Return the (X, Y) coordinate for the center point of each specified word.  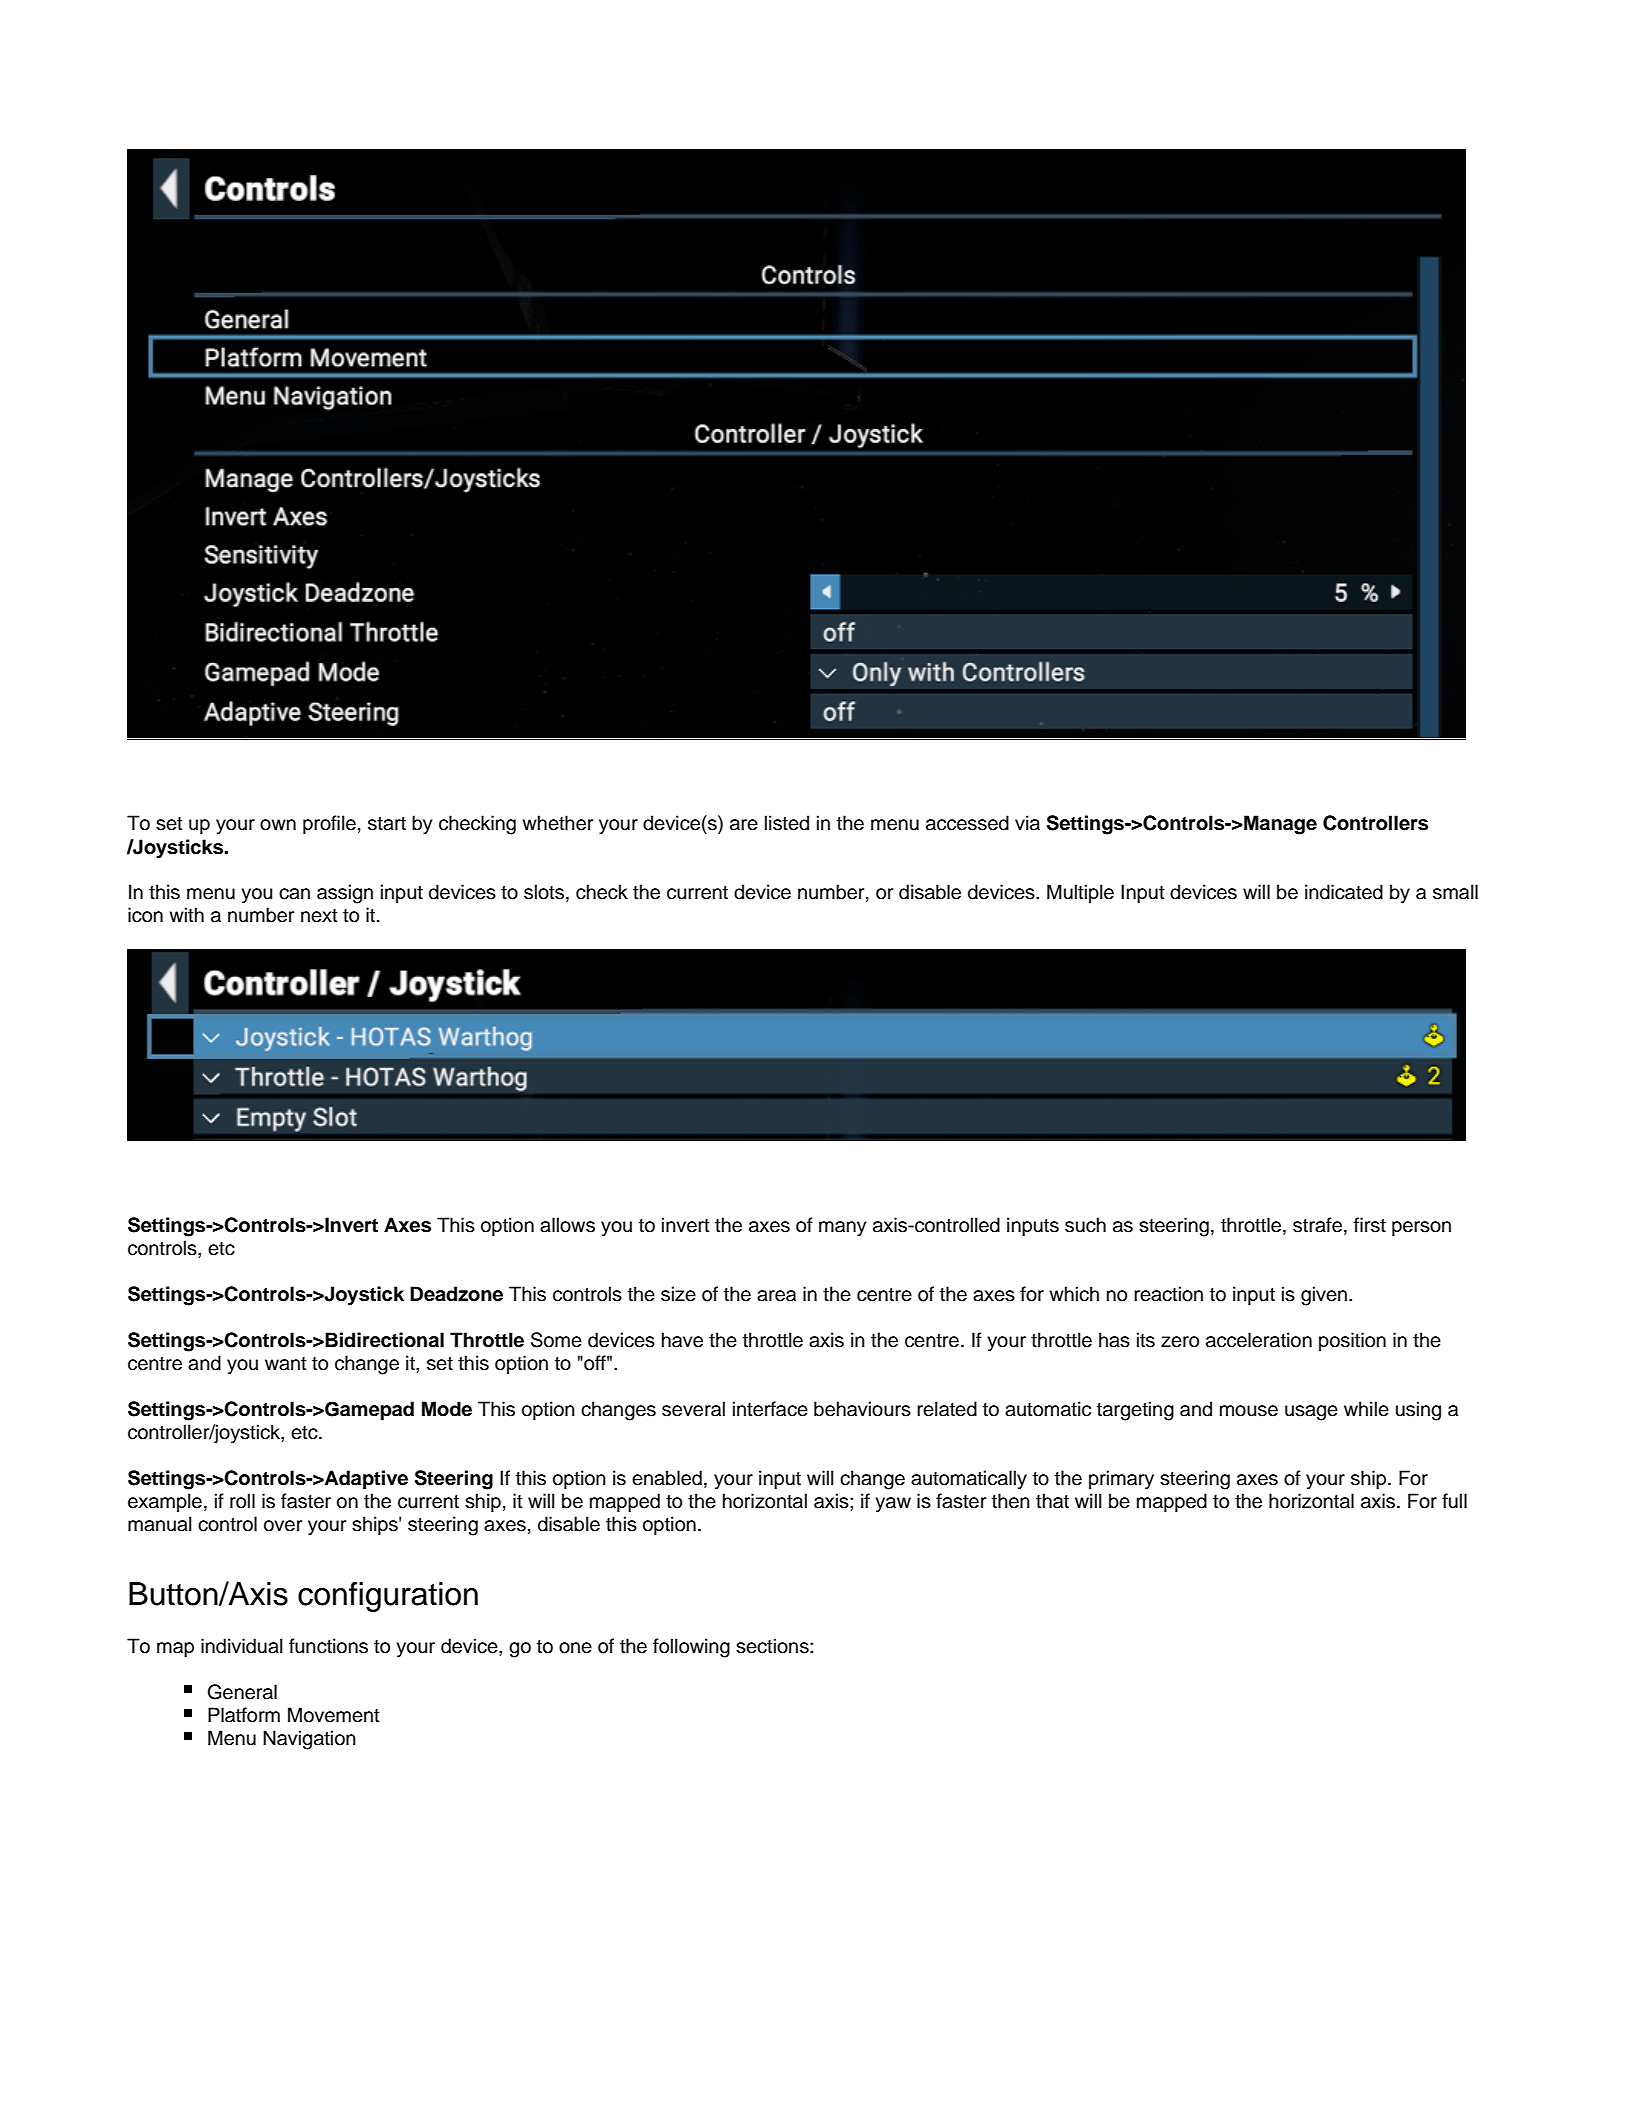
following (691, 1648)
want (286, 1364)
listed (787, 823)
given (1324, 1296)
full (1454, 1501)
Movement (334, 1715)
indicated (1344, 892)
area (776, 1296)
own (278, 825)
